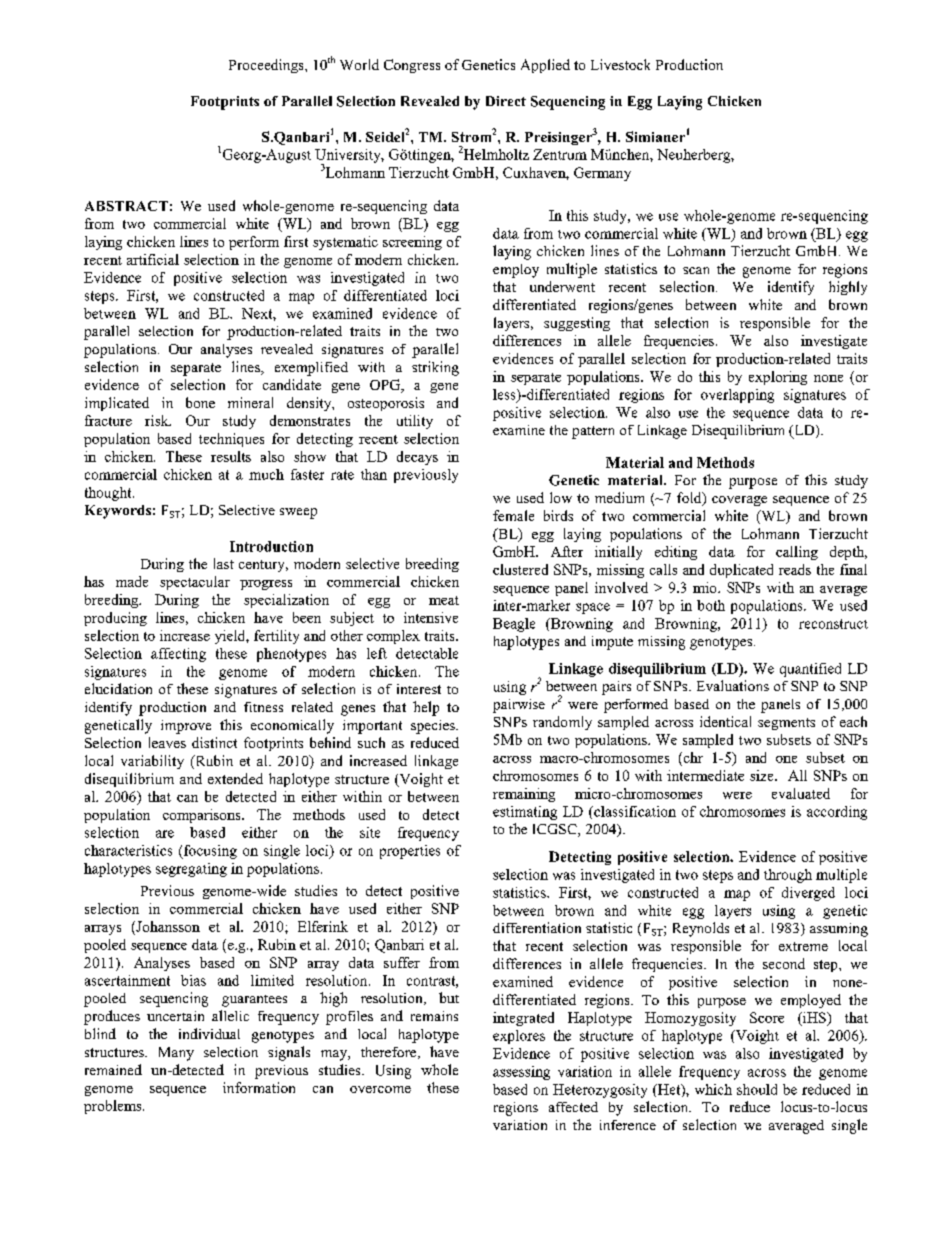  I want to click on species, so click(434, 727).
